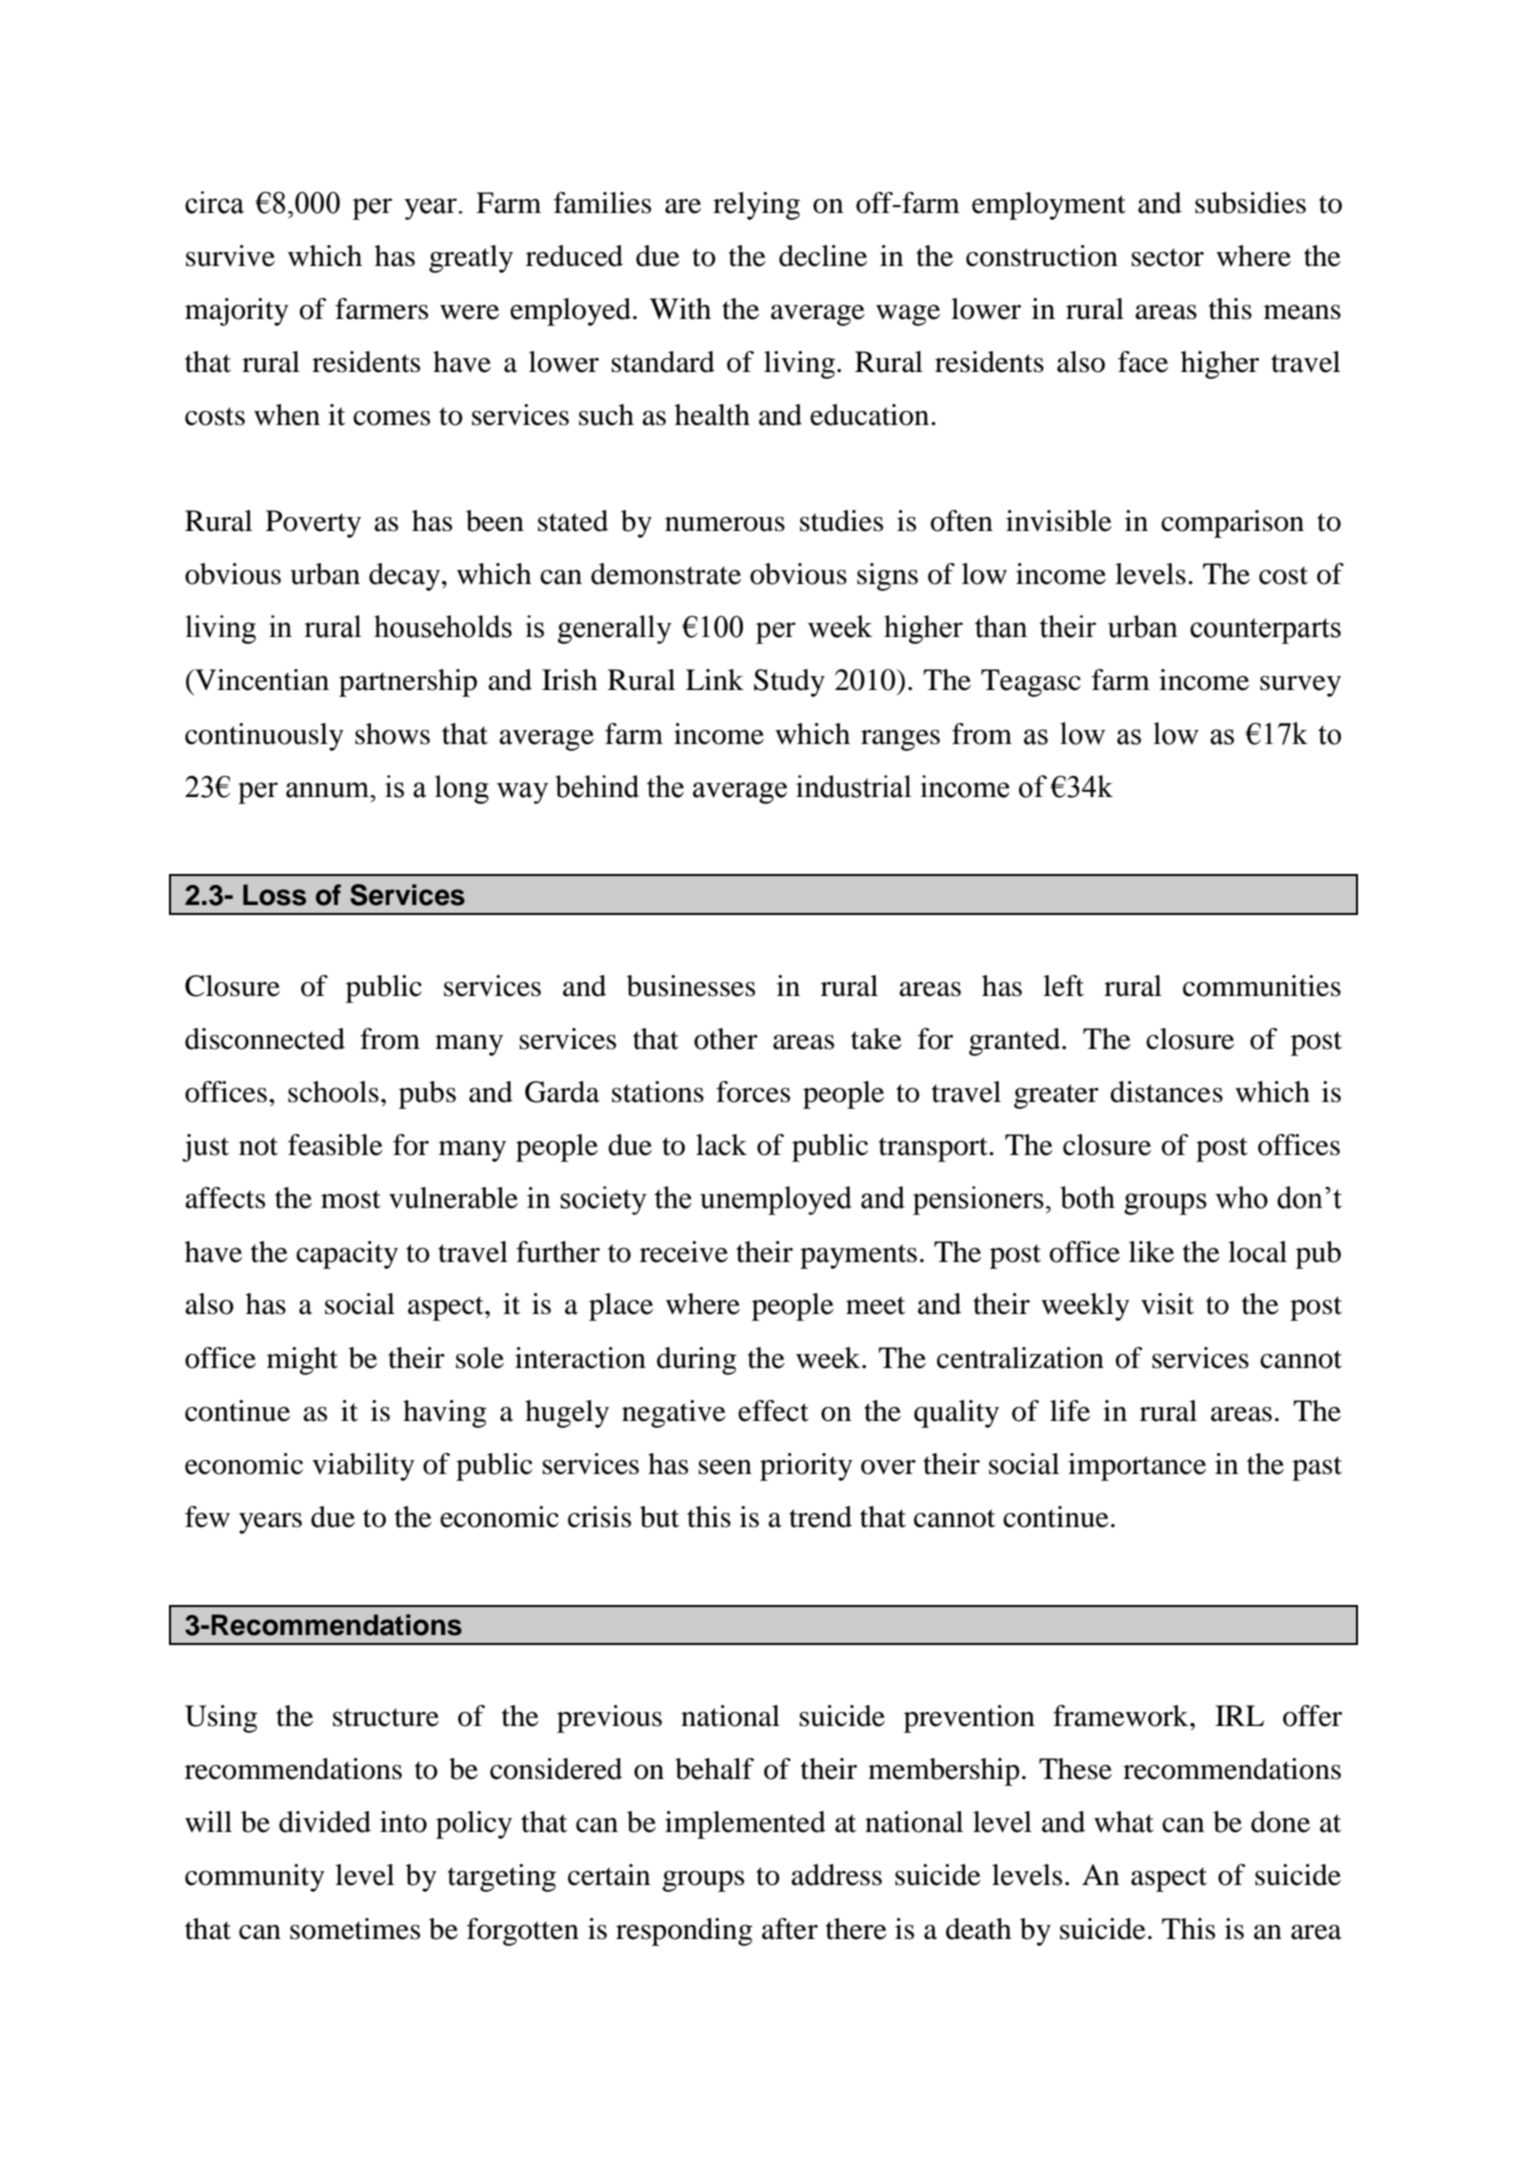 Image resolution: width=1527 pixels, height=2159 pixels. Describe the element at coordinates (230, 256) in the screenshot. I see `survive` at that location.
